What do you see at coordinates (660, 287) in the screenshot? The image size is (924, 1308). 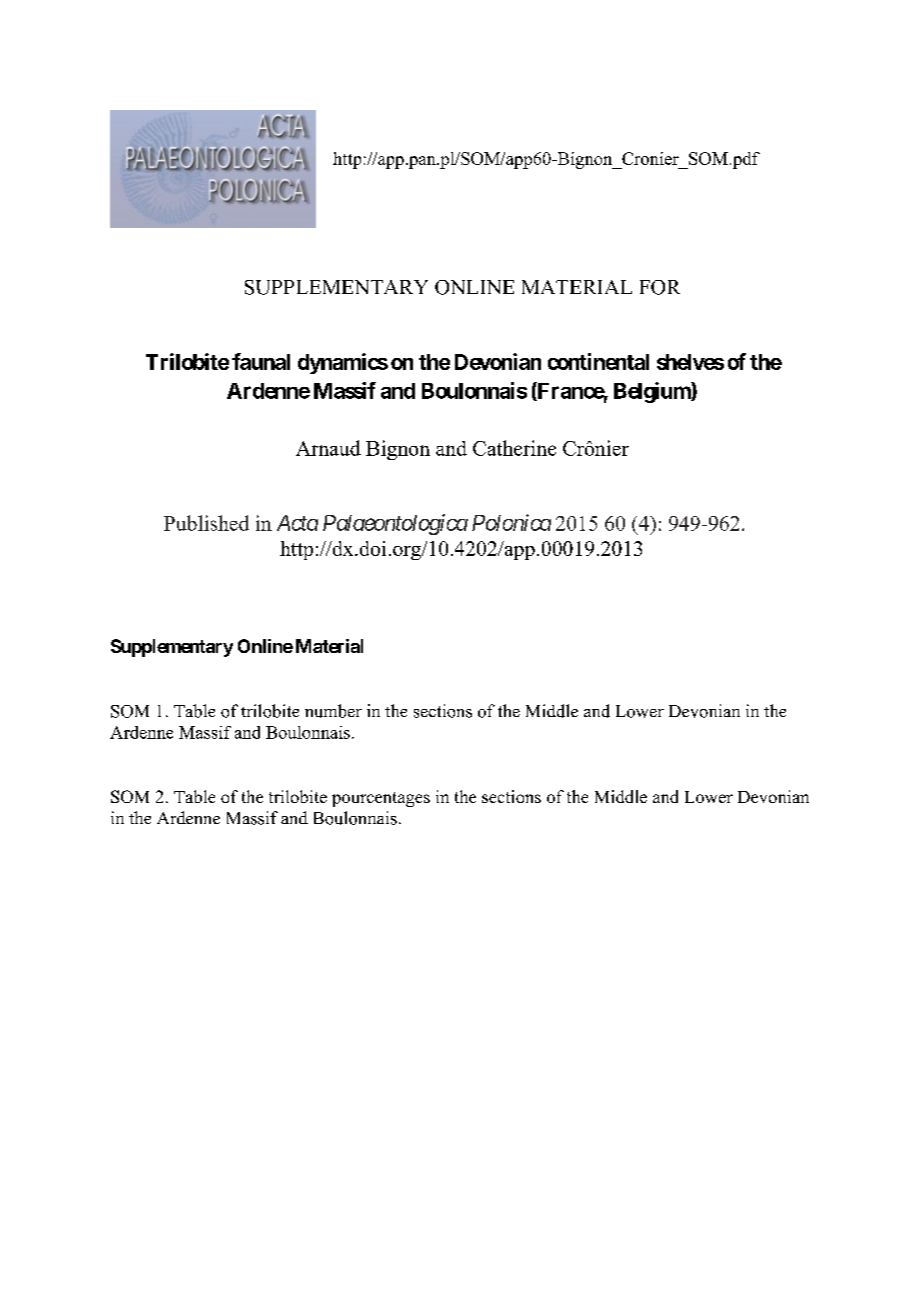 I see `FOR` at bounding box center [660, 287].
